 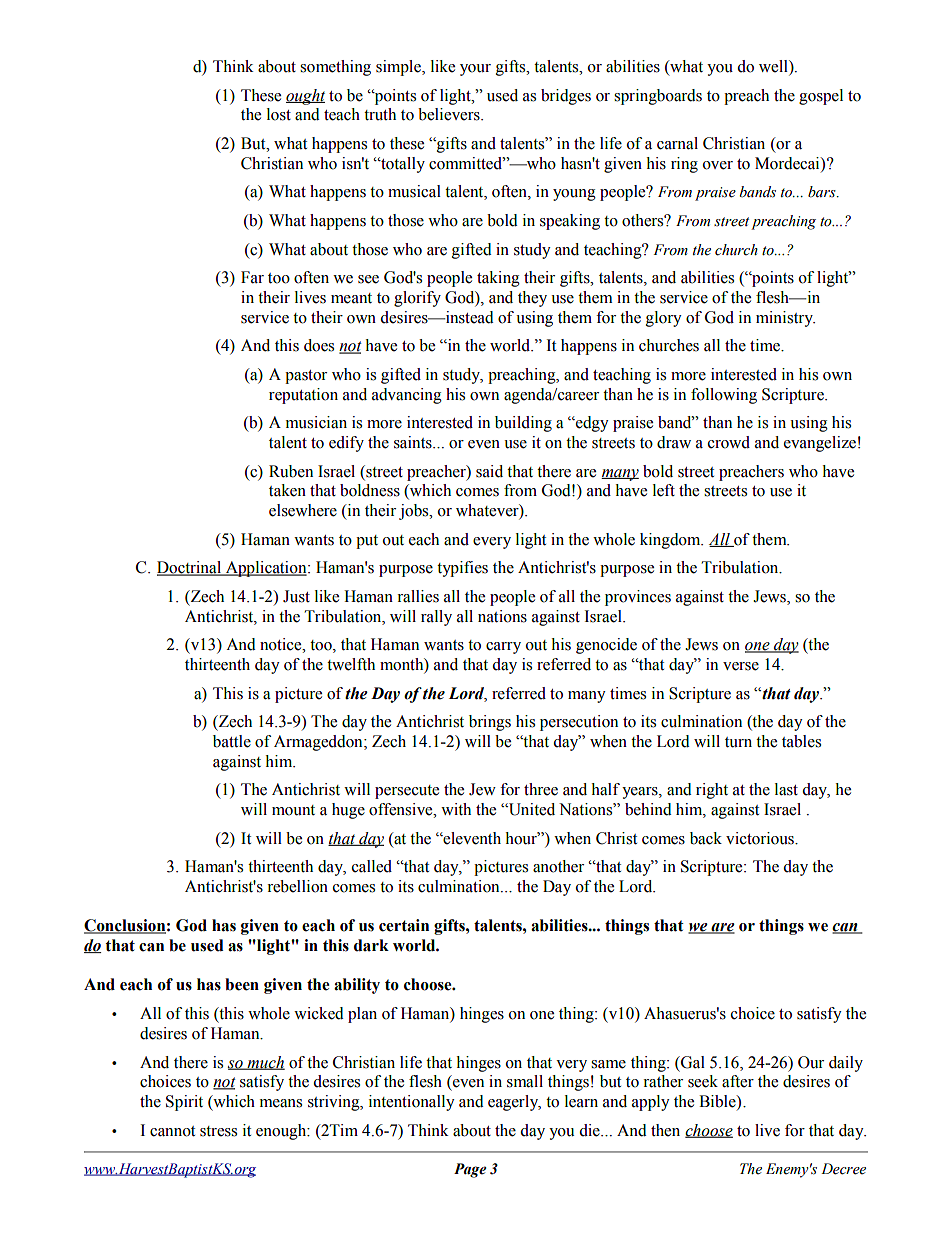 I want to click on three, so click(x=541, y=789).
